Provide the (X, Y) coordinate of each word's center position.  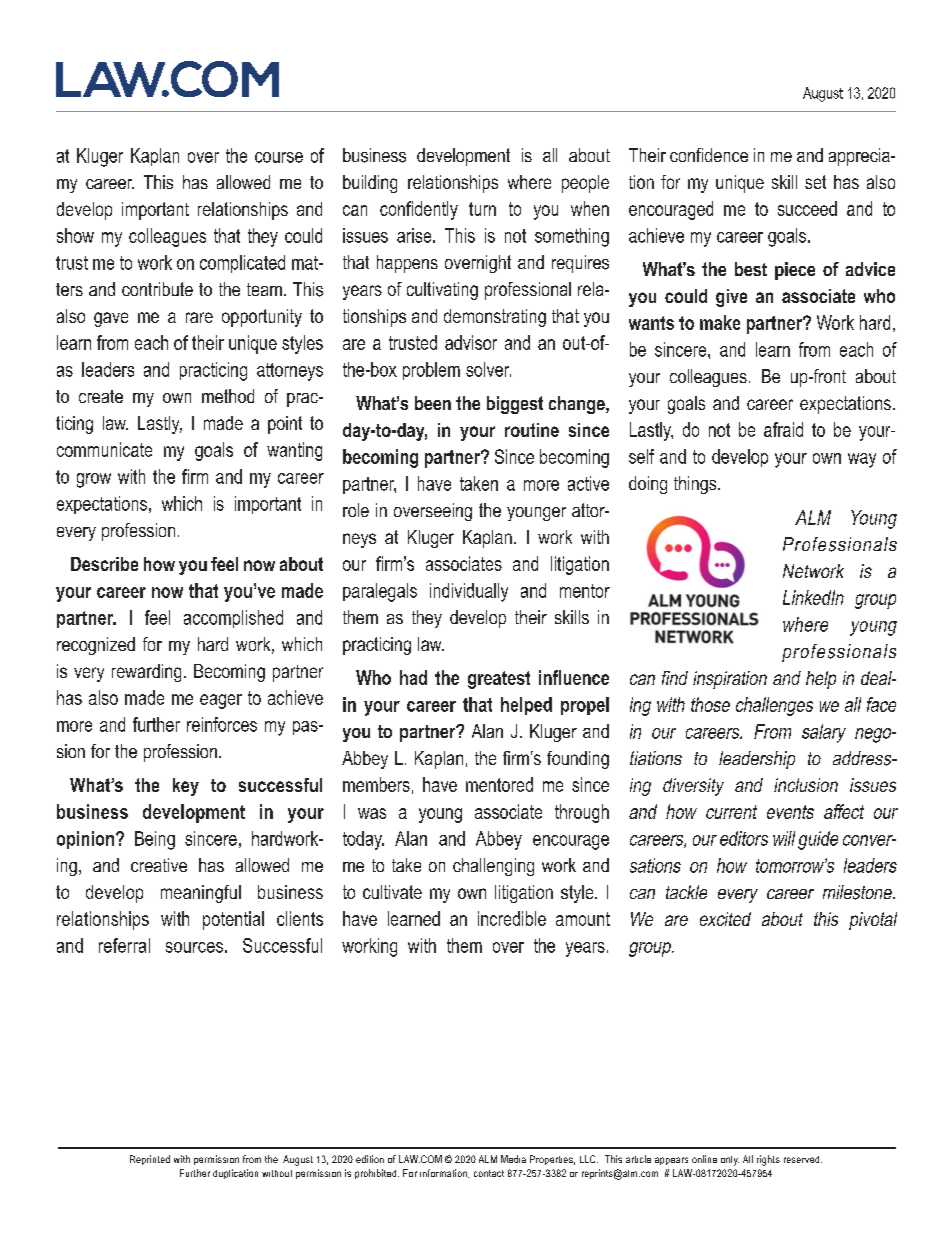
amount (583, 919)
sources (194, 947)
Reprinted (150, 1160)
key (186, 787)
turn (482, 209)
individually (469, 592)
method (228, 396)
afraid (783, 429)
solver (488, 369)
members (376, 784)
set (815, 182)
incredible (512, 918)
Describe (104, 564)
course (279, 157)
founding (578, 760)
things (696, 485)
